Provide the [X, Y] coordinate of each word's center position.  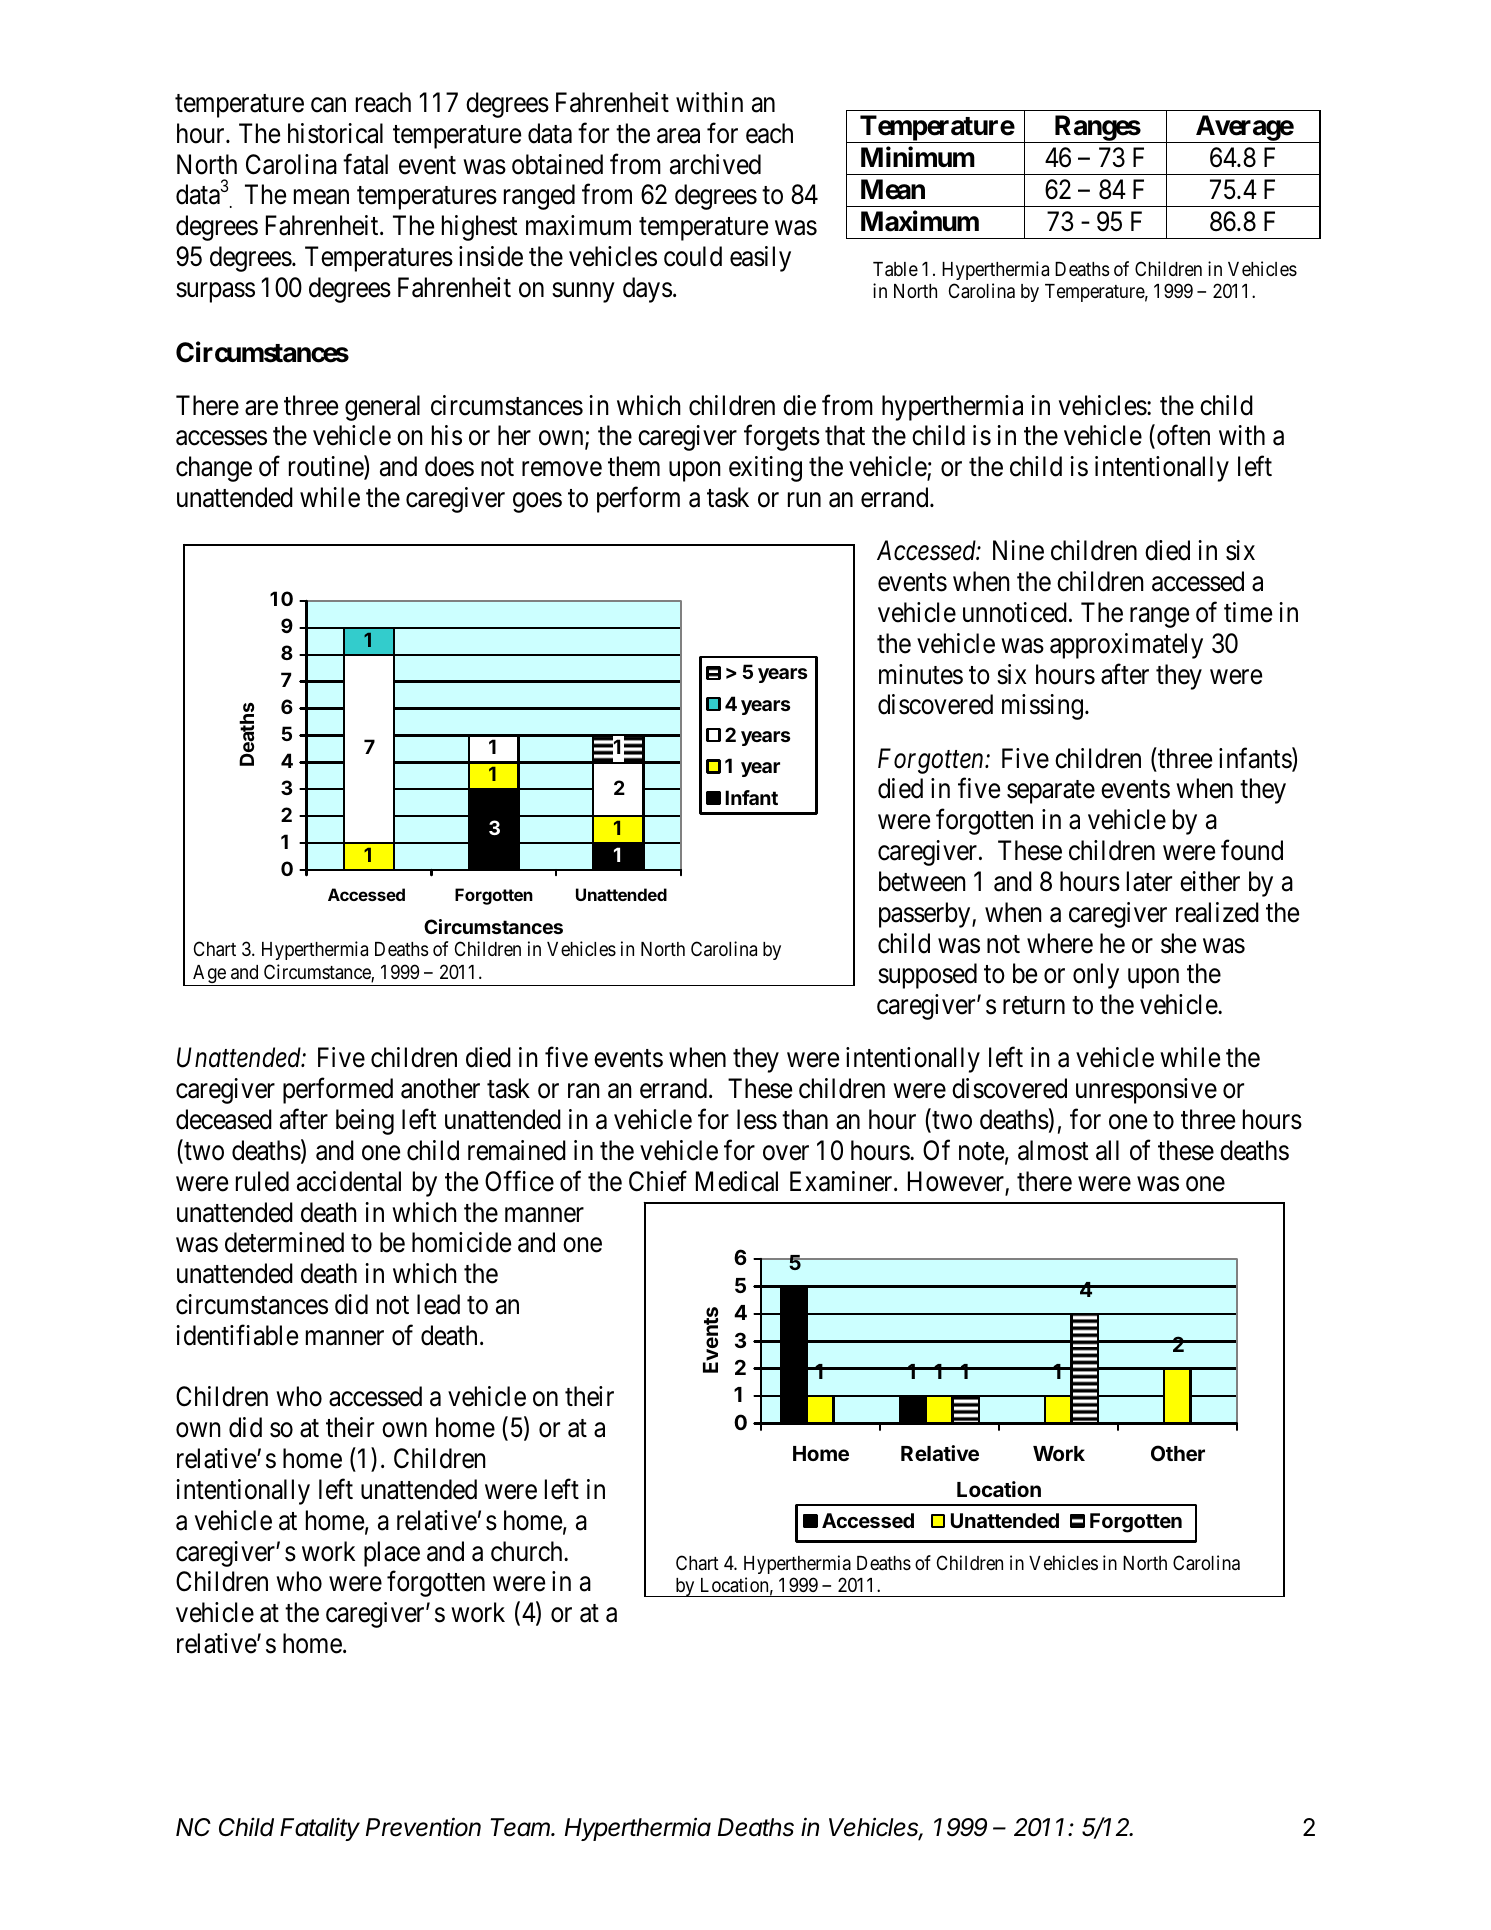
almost [1053, 1150]
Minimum [918, 157]
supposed [927, 976]
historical [335, 133]
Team [522, 1827]
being [365, 1122]
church [528, 1551]
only [1096, 976]
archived [715, 164]
